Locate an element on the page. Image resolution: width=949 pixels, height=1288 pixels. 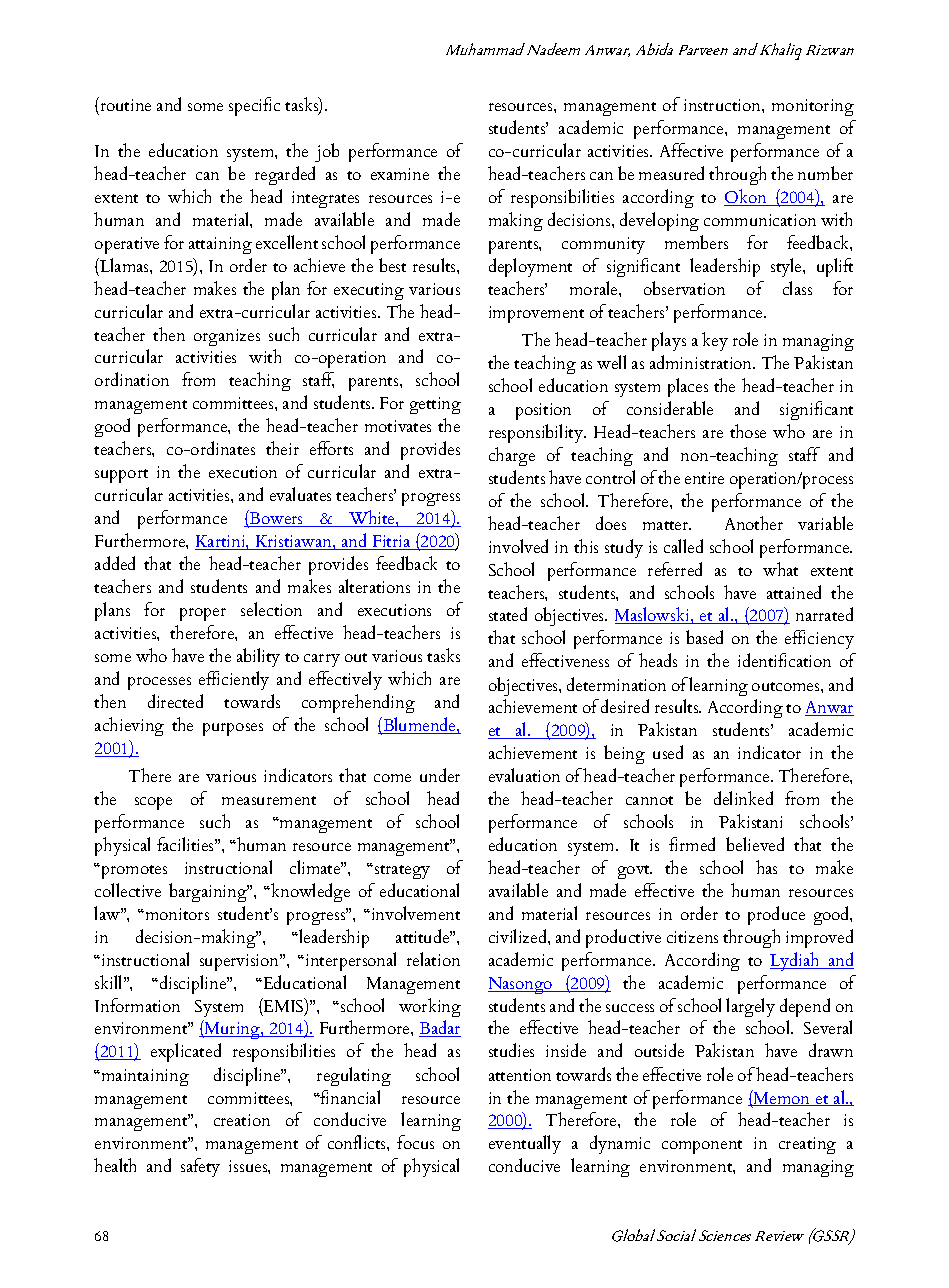
safety is located at coordinates (200, 1167).
